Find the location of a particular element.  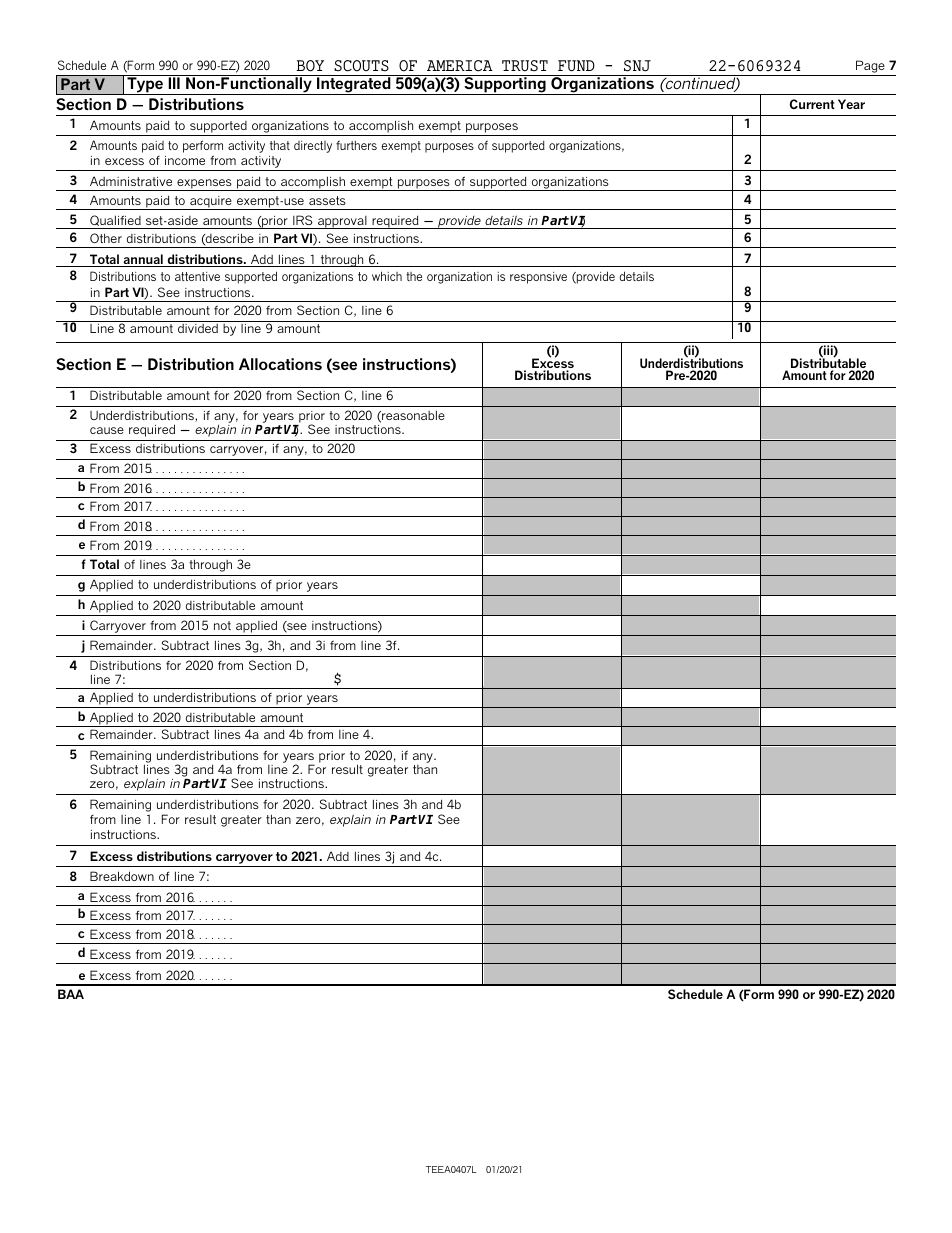

Current is located at coordinates (812, 104).
